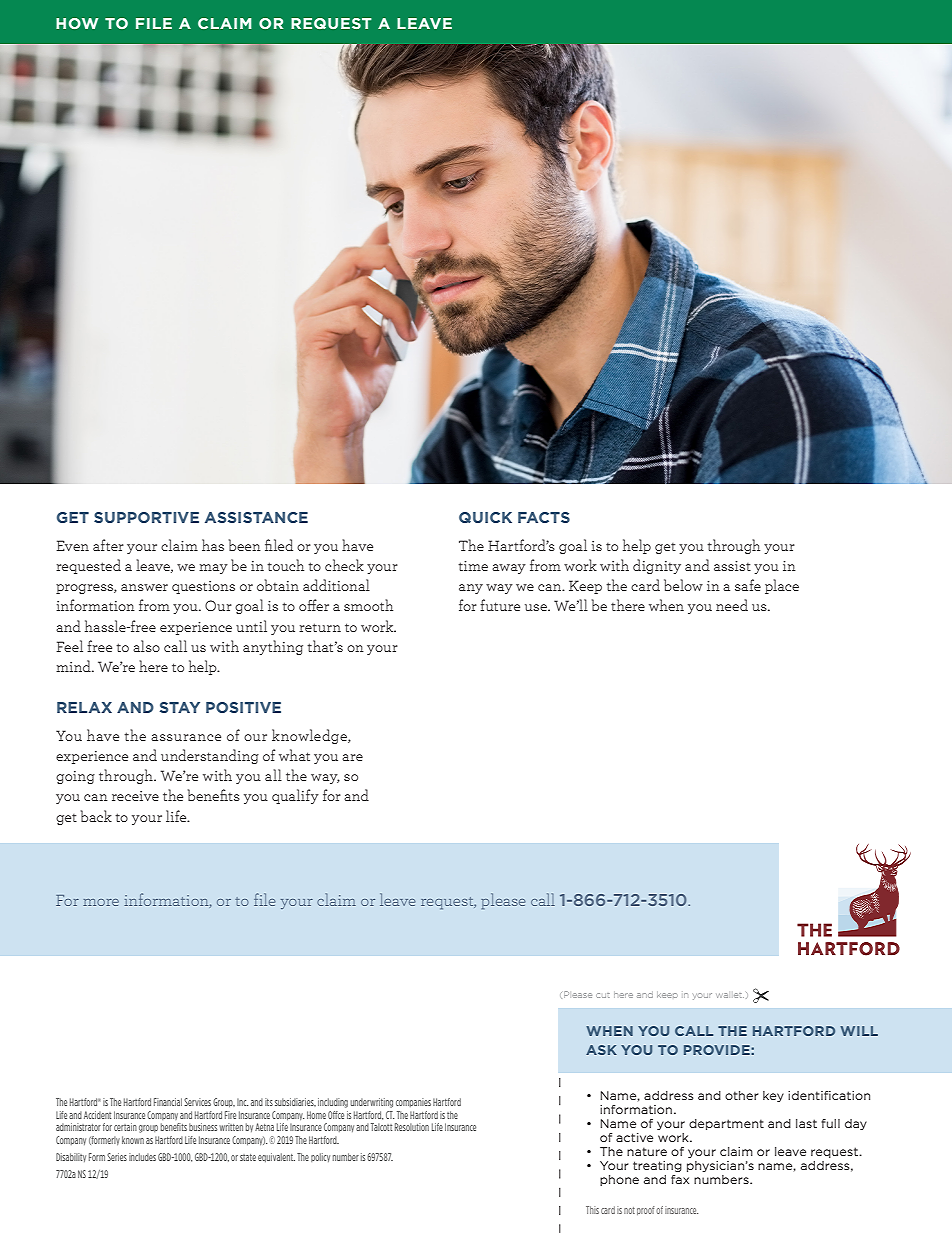  Describe the element at coordinates (544, 517) in the screenshot. I see `FACTS` at that location.
